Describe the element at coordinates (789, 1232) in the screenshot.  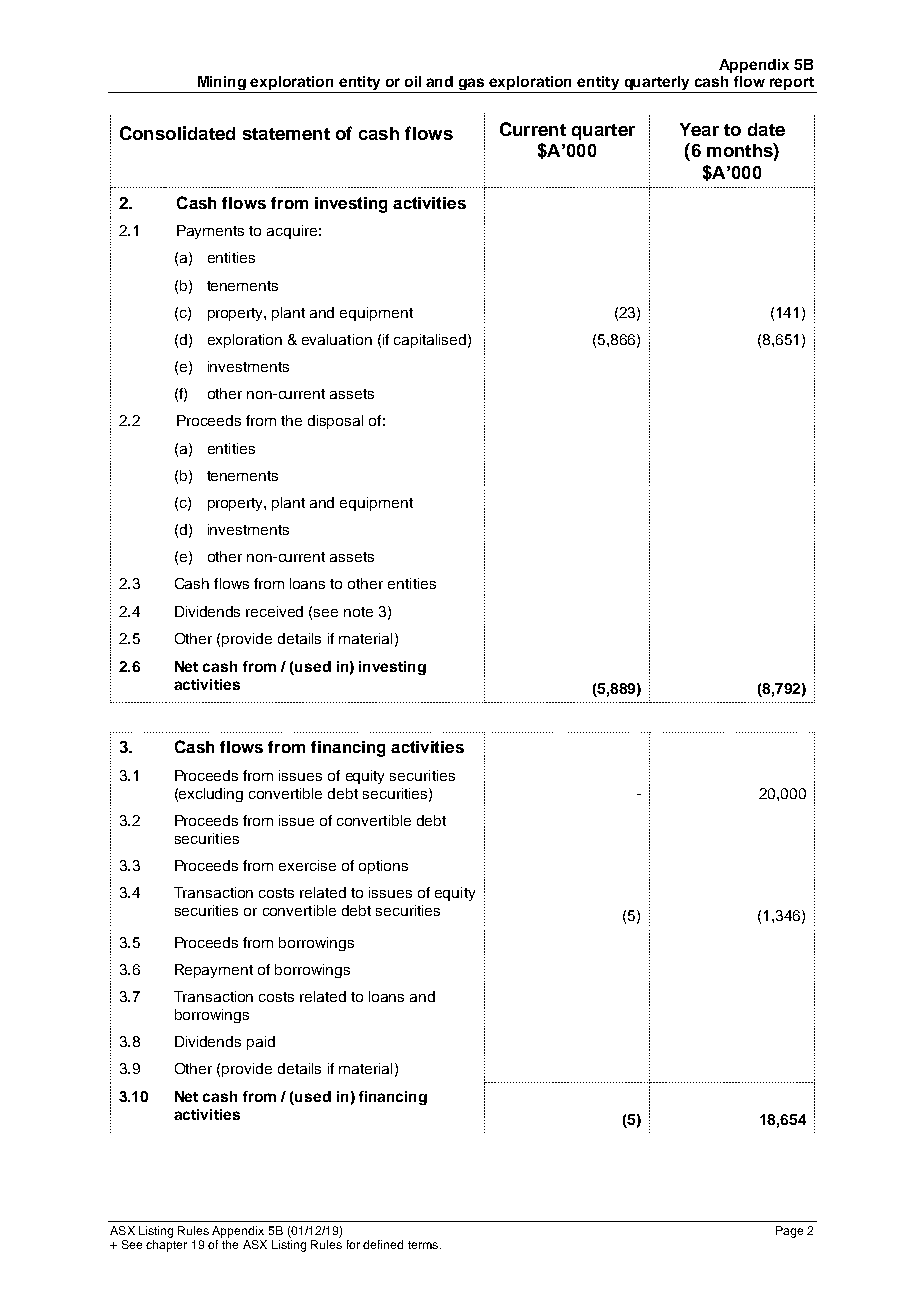
I see `Page` at that location.
